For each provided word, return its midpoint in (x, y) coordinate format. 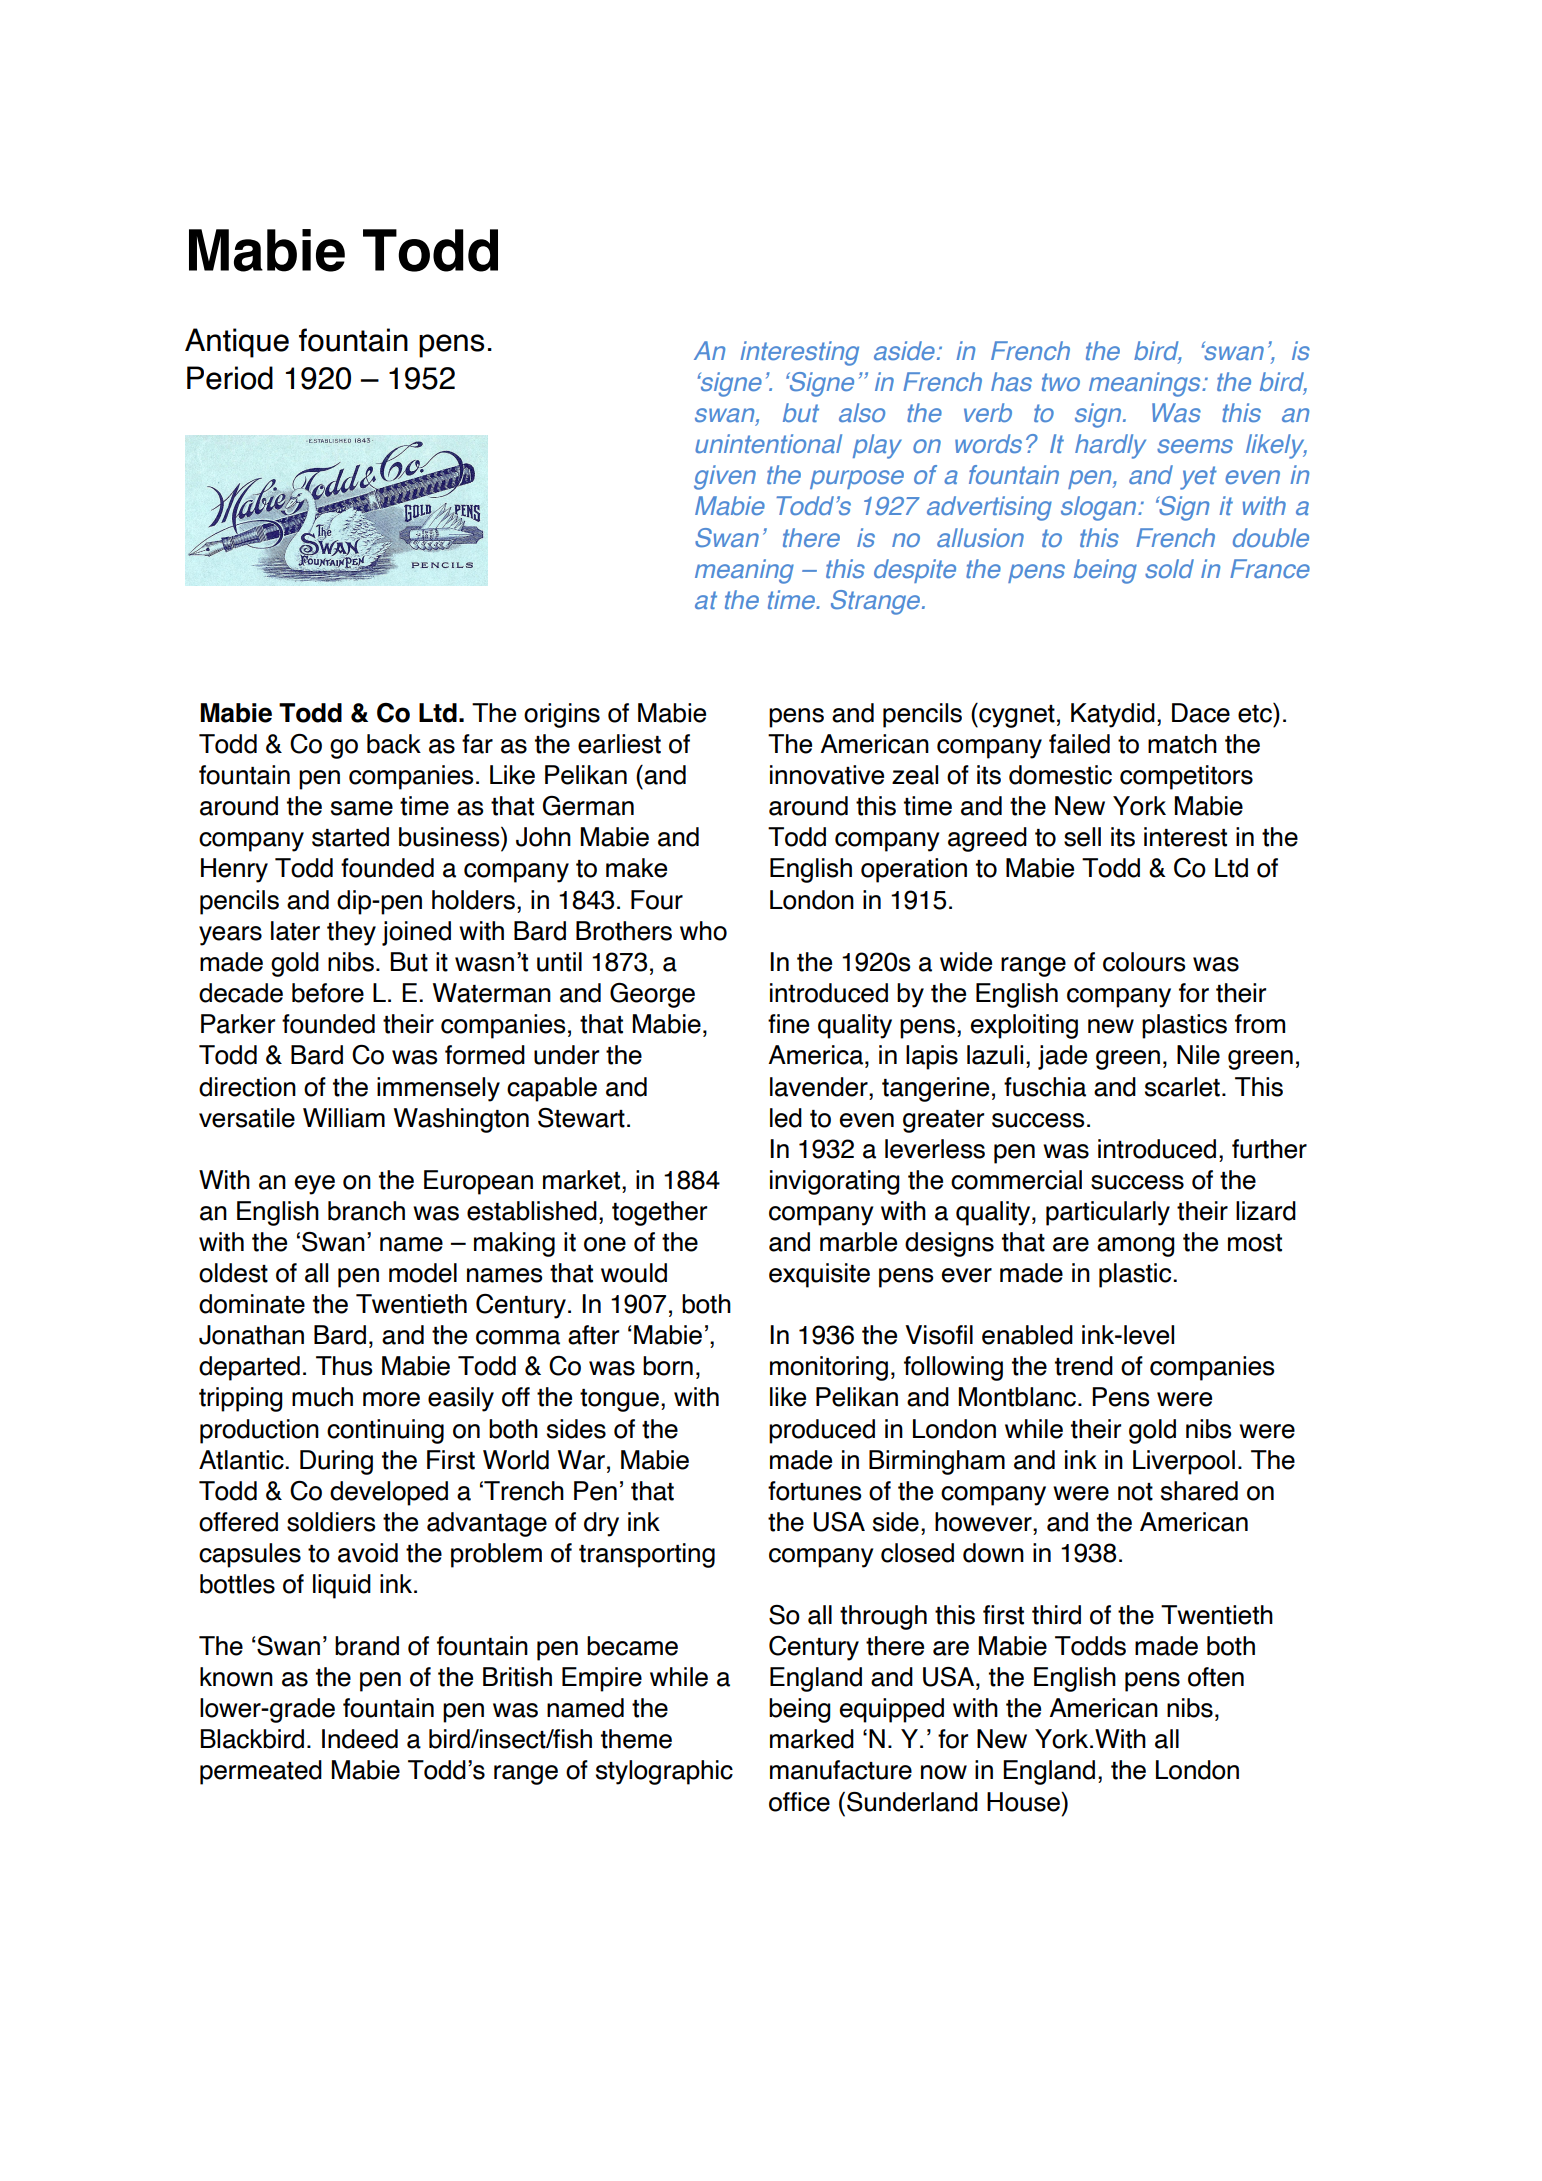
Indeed (360, 1739)
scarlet (1182, 1087)
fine (788, 1024)
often (1216, 1677)
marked (812, 1739)
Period (230, 378)
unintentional (768, 443)
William (344, 1118)
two (1061, 382)
